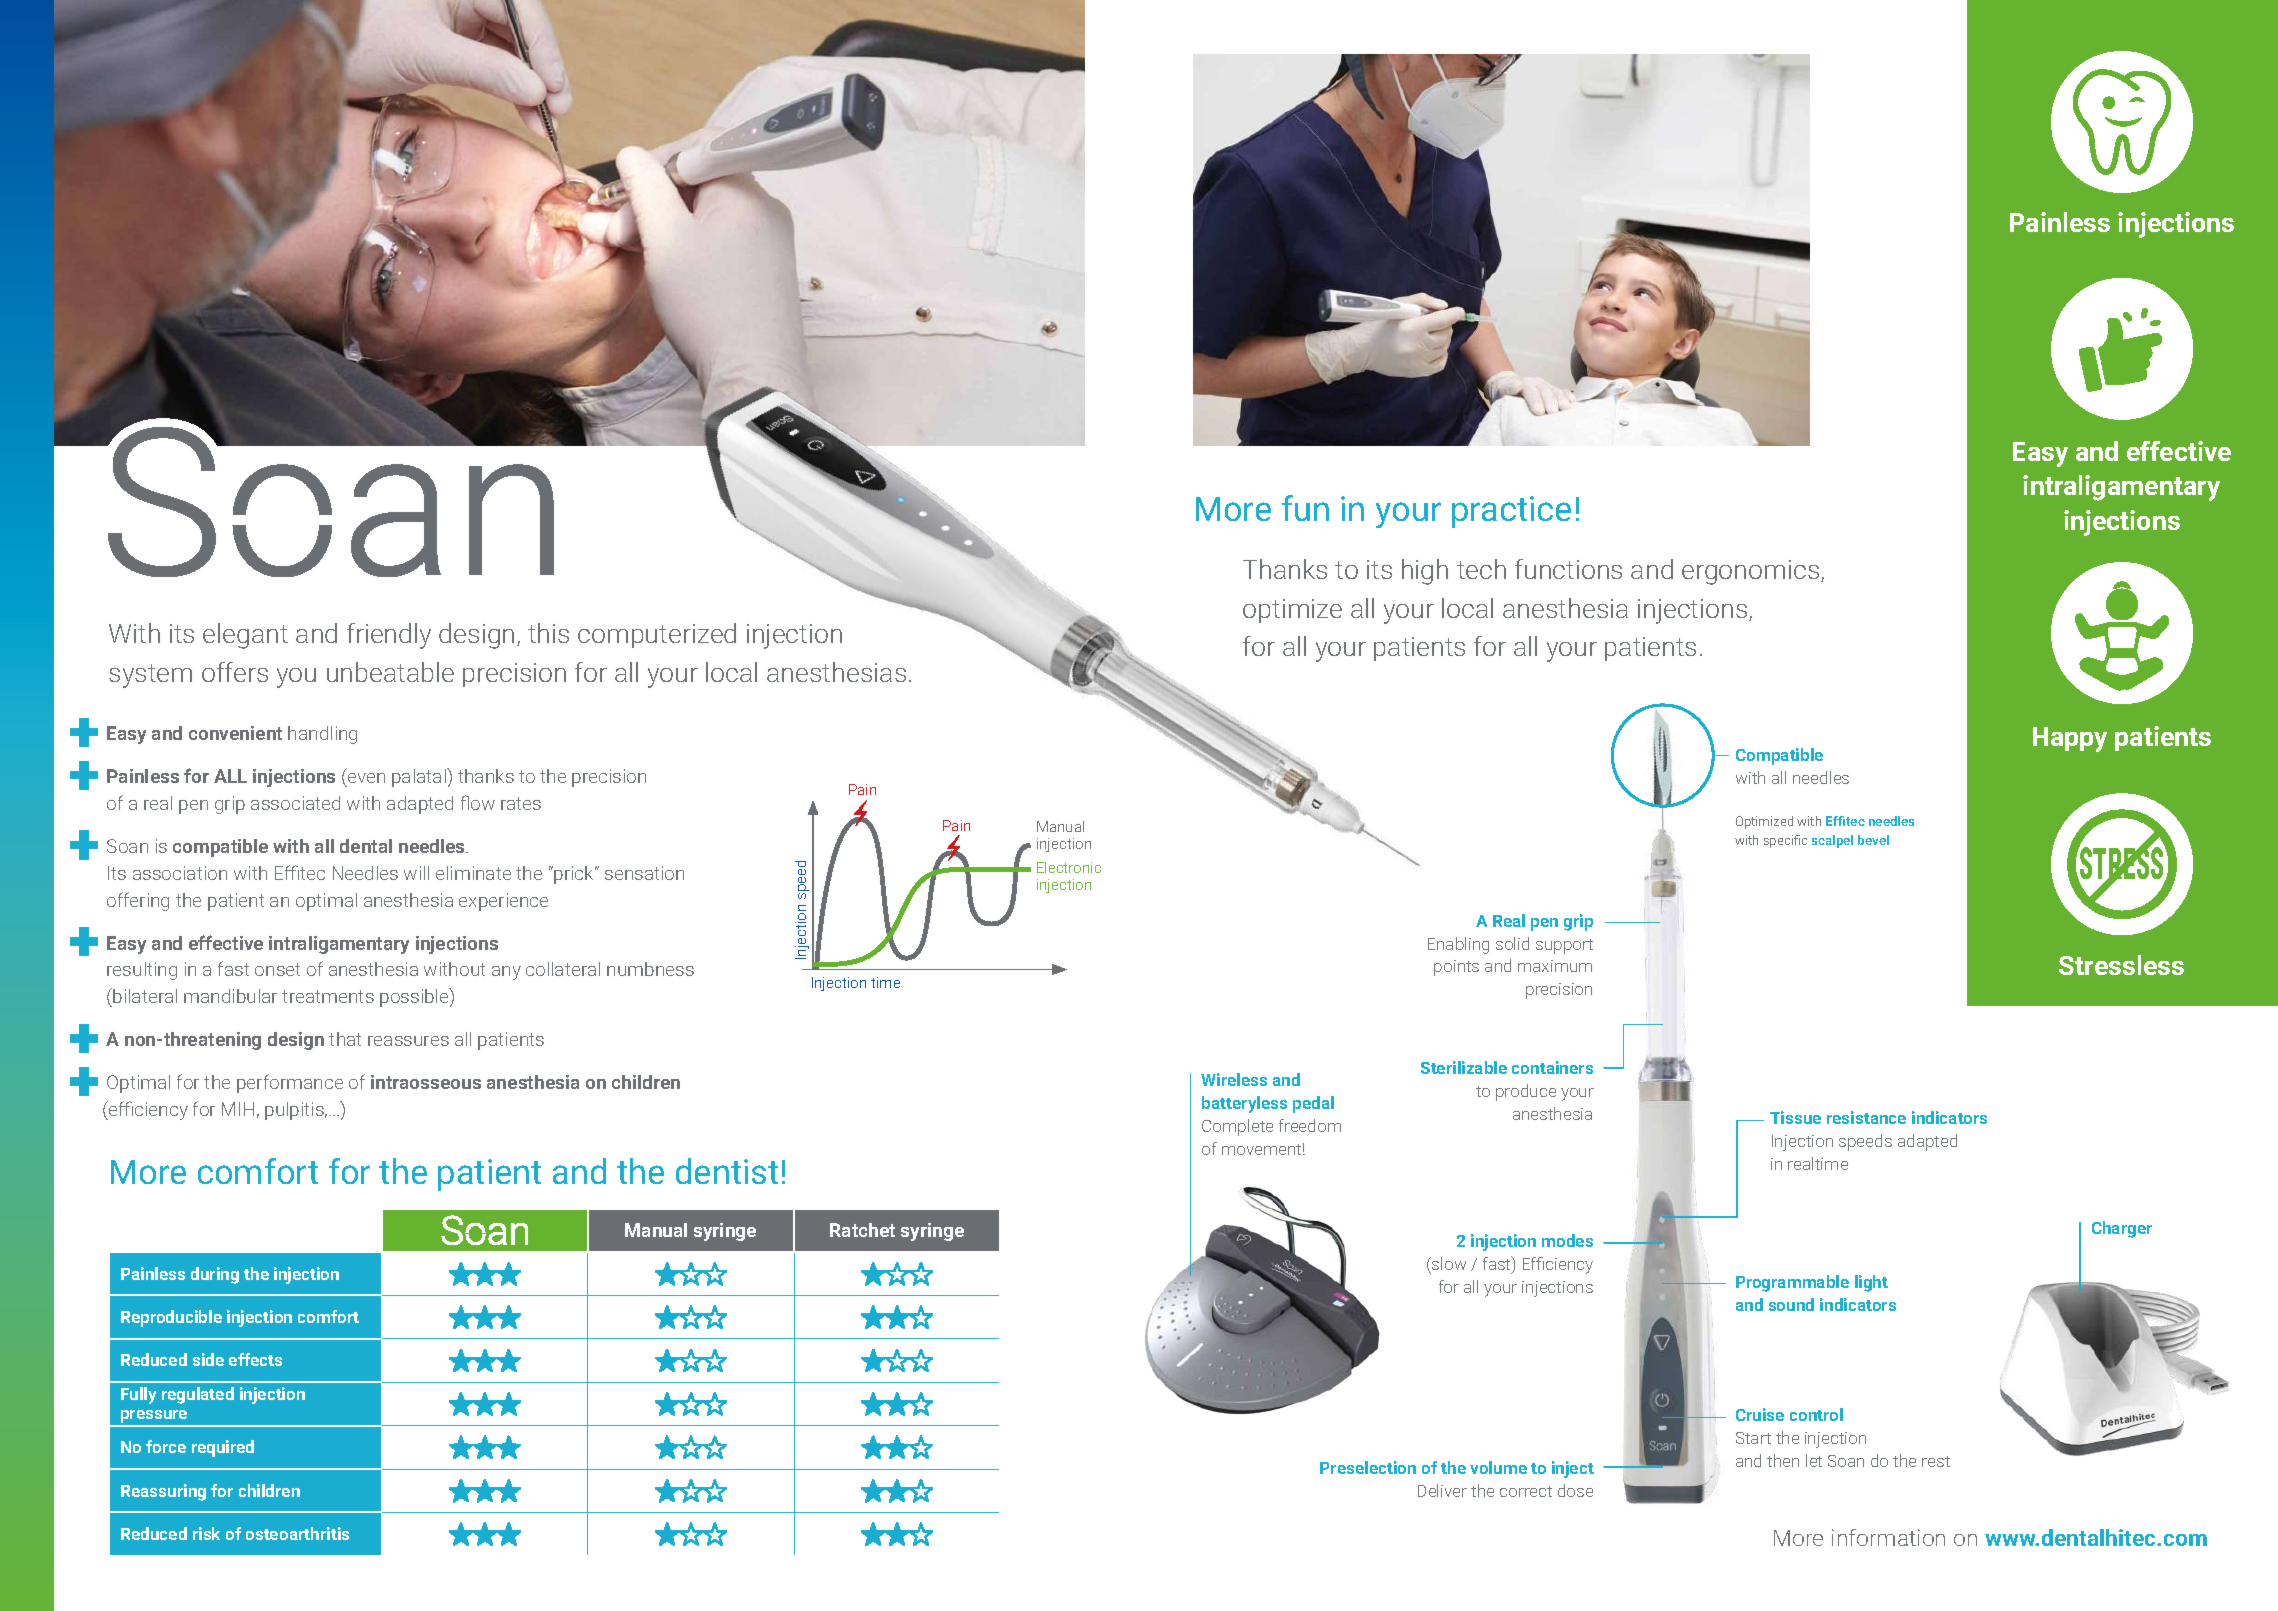 This screenshot has height=1611, width=2278. Describe the element at coordinates (1752, 572) in the screenshot. I see `ergonomics` at that location.
